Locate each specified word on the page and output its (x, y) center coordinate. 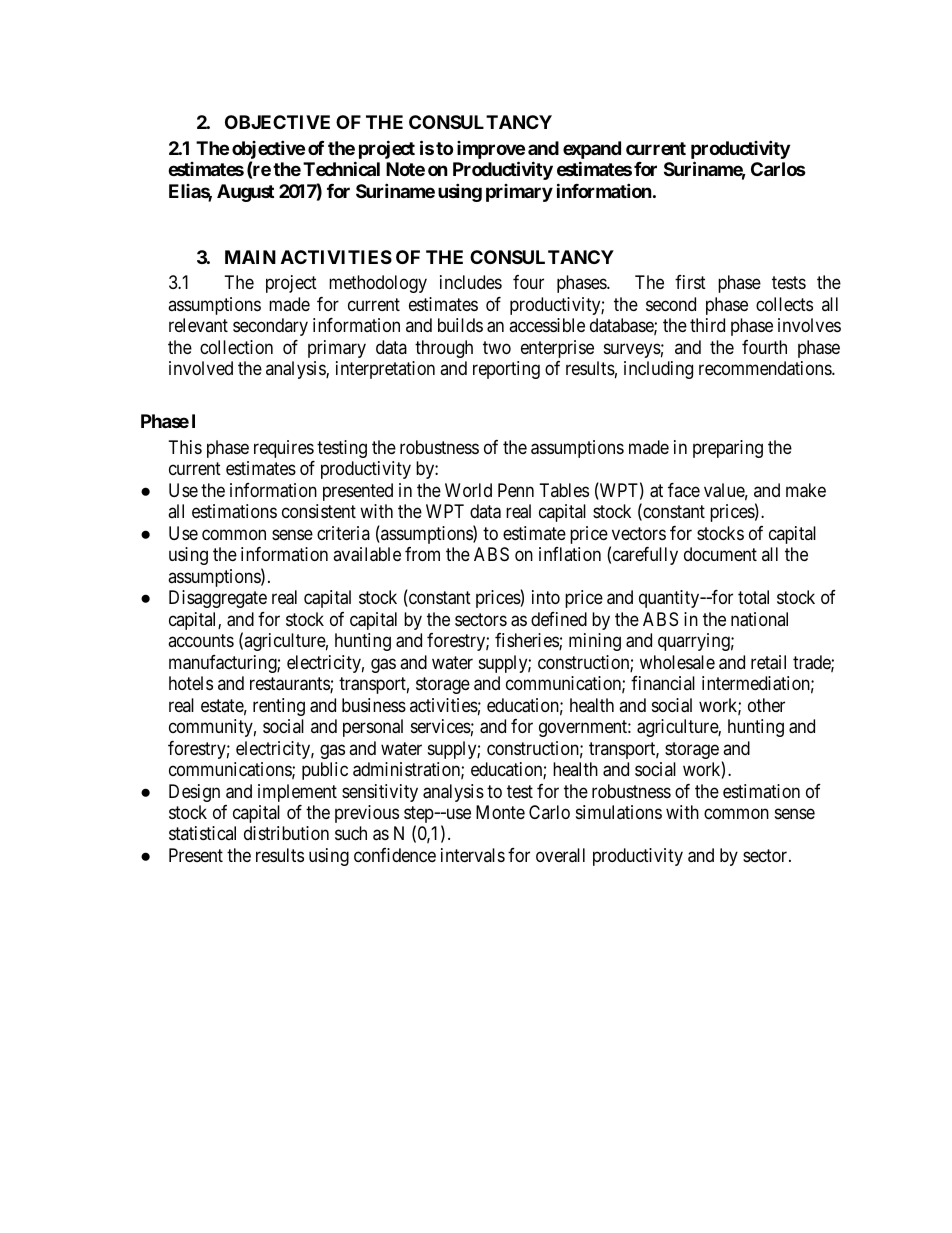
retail (768, 662)
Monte (500, 812)
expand (592, 151)
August (245, 193)
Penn (516, 490)
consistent (319, 511)
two (497, 347)
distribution (286, 833)
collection (236, 347)
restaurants (290, 685)
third (707, 325)
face (684, 490)
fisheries (527, 641)
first (690, 282)
